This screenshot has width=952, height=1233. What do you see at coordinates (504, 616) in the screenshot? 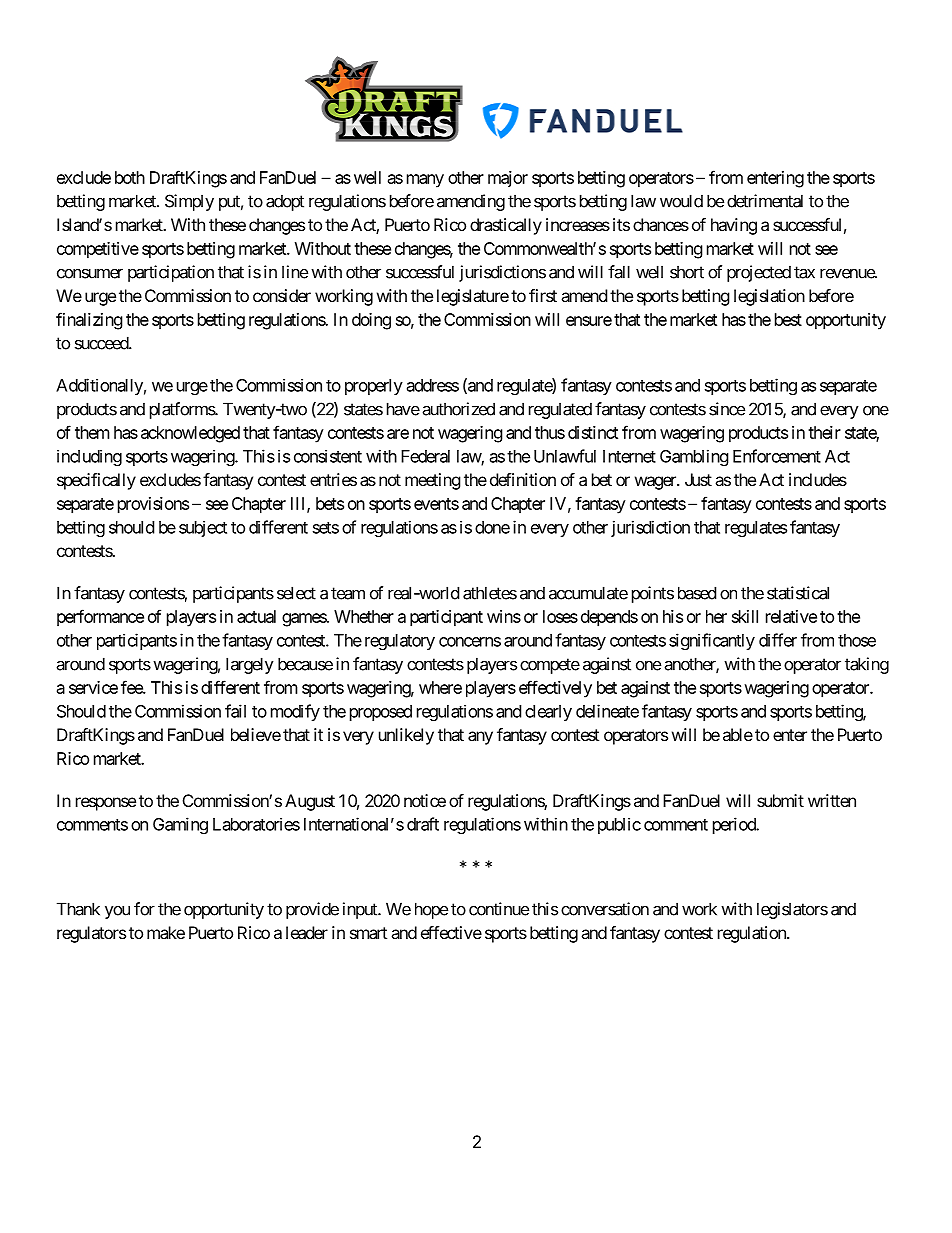
I see `wins` at bounding box center [504, 616].
